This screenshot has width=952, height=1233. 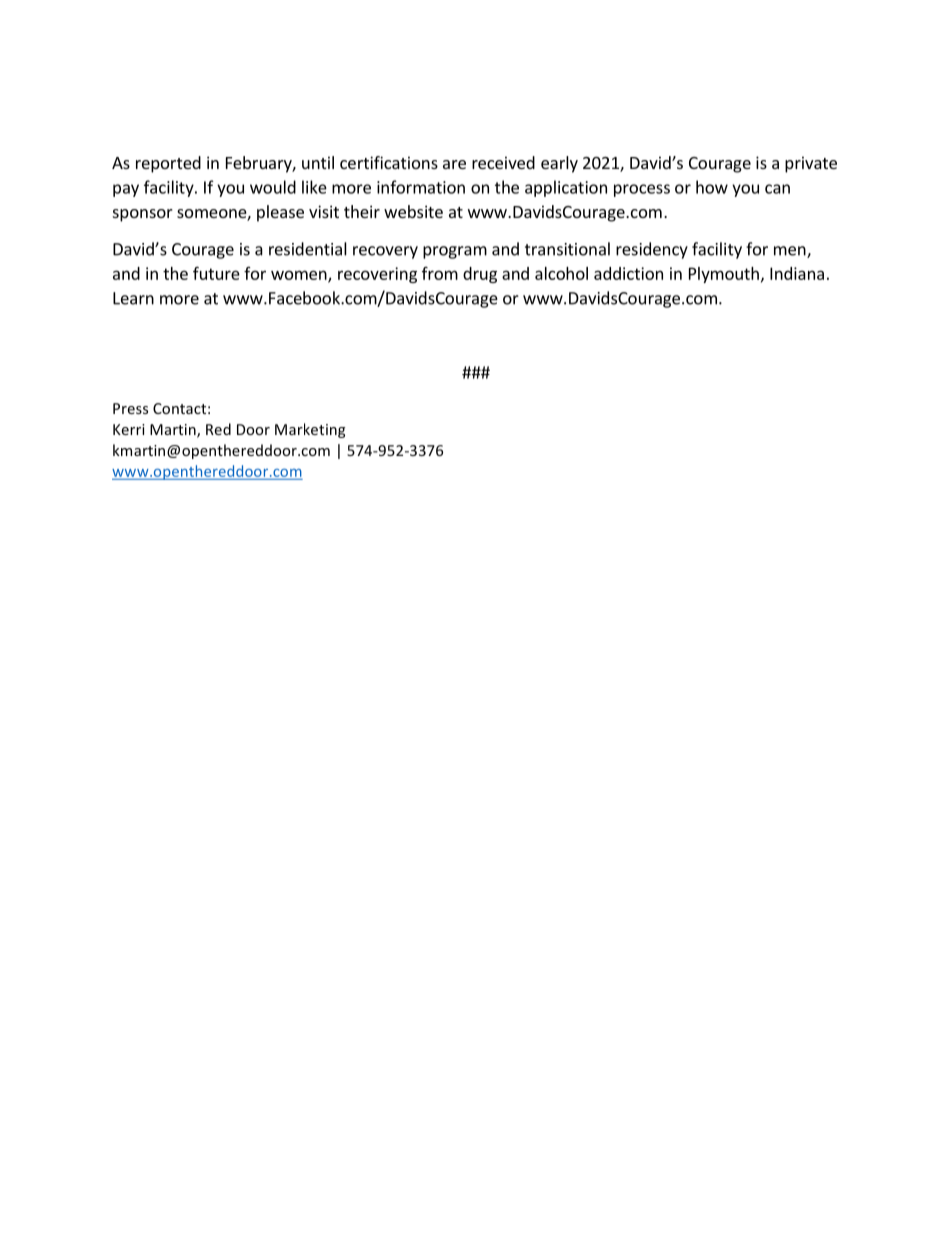 What do you see at coordinates (168, 164) in the screenshot?
I see `reported` at bounding box center [168, 164].
